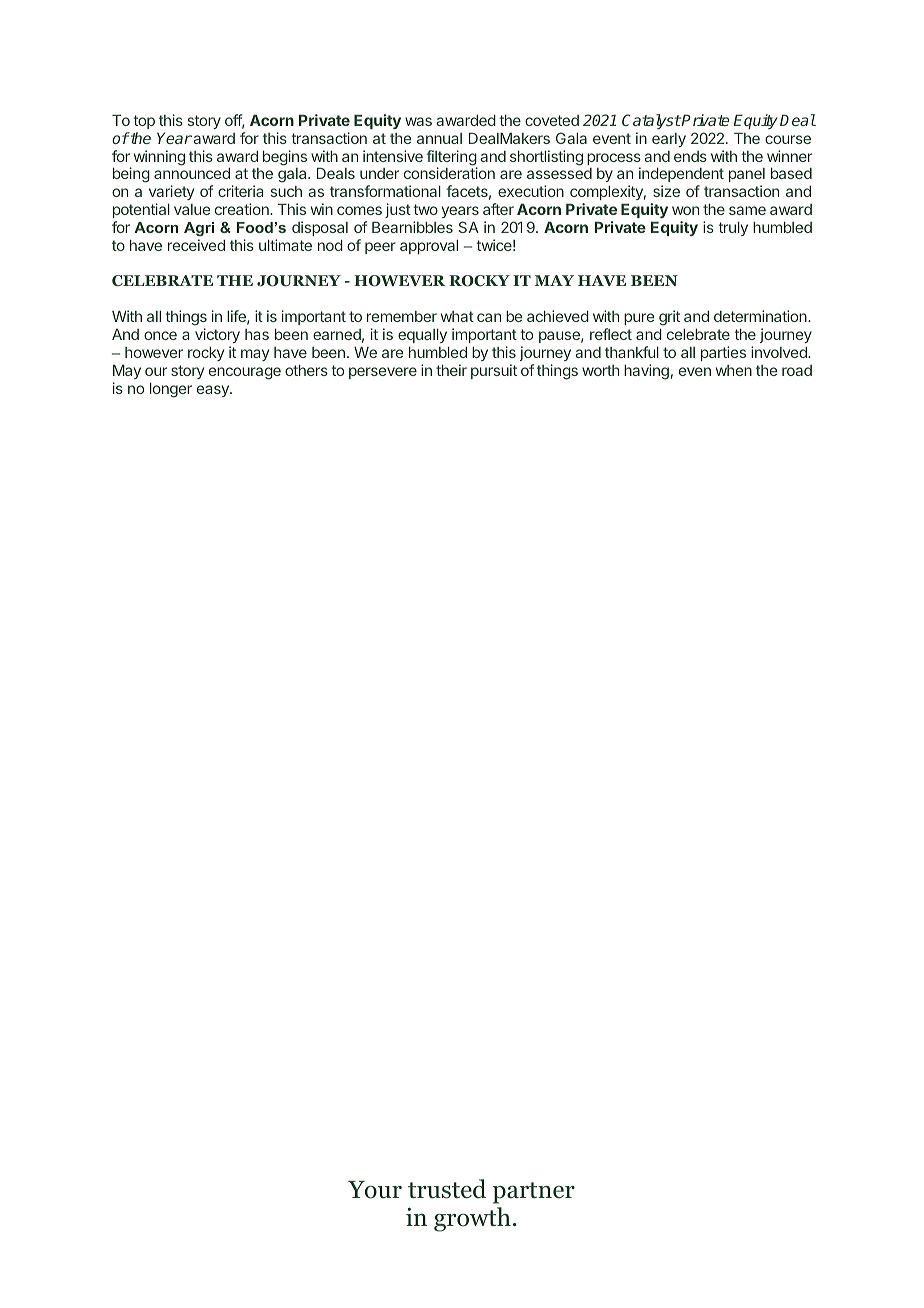 The image size is (924, 1308). Describe the element at coordinates (214, 391) in the image. I see `easy` at that location.
